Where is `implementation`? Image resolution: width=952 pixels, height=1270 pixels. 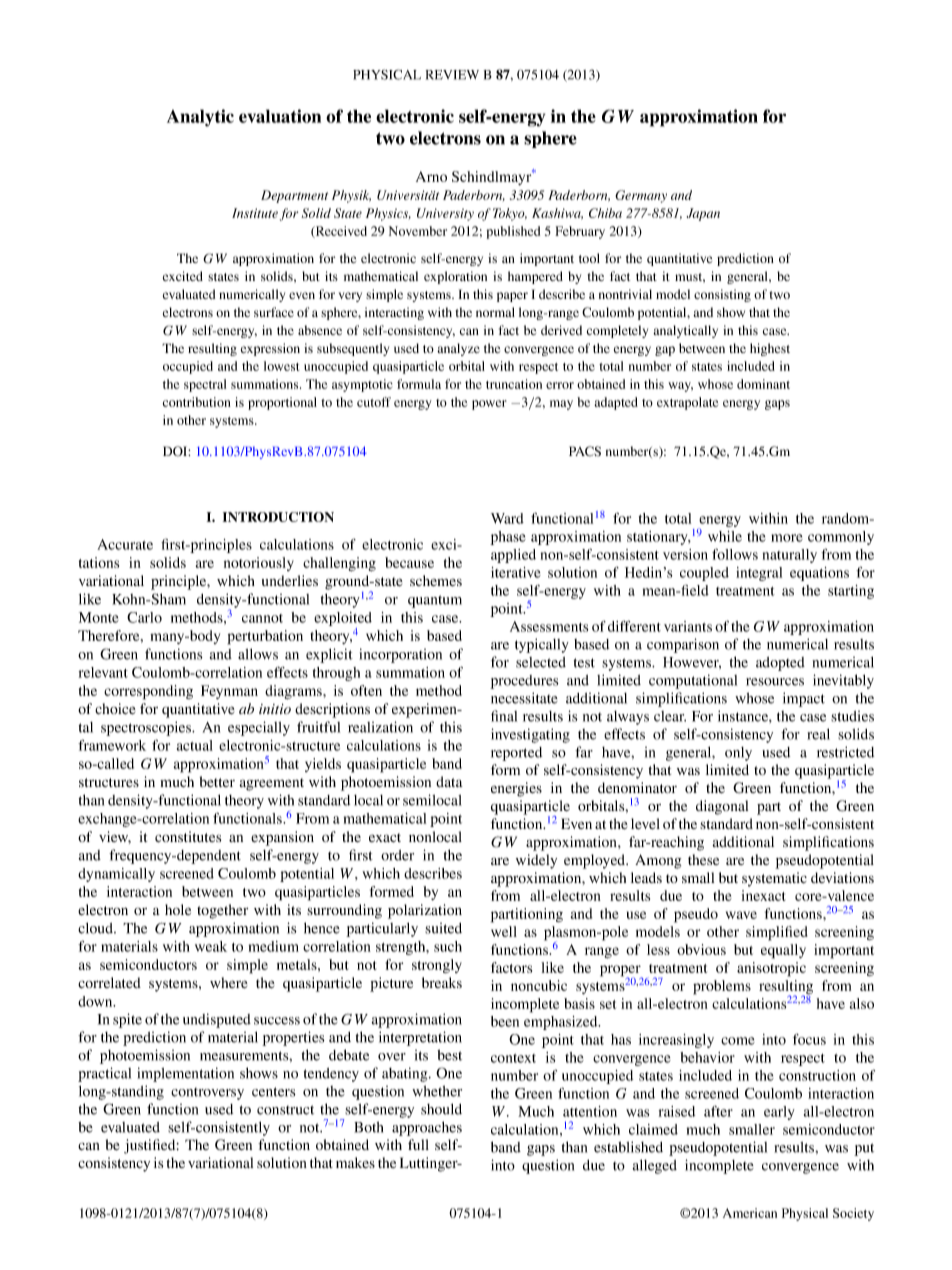
implementation is located at coordinates (185, 1074).
